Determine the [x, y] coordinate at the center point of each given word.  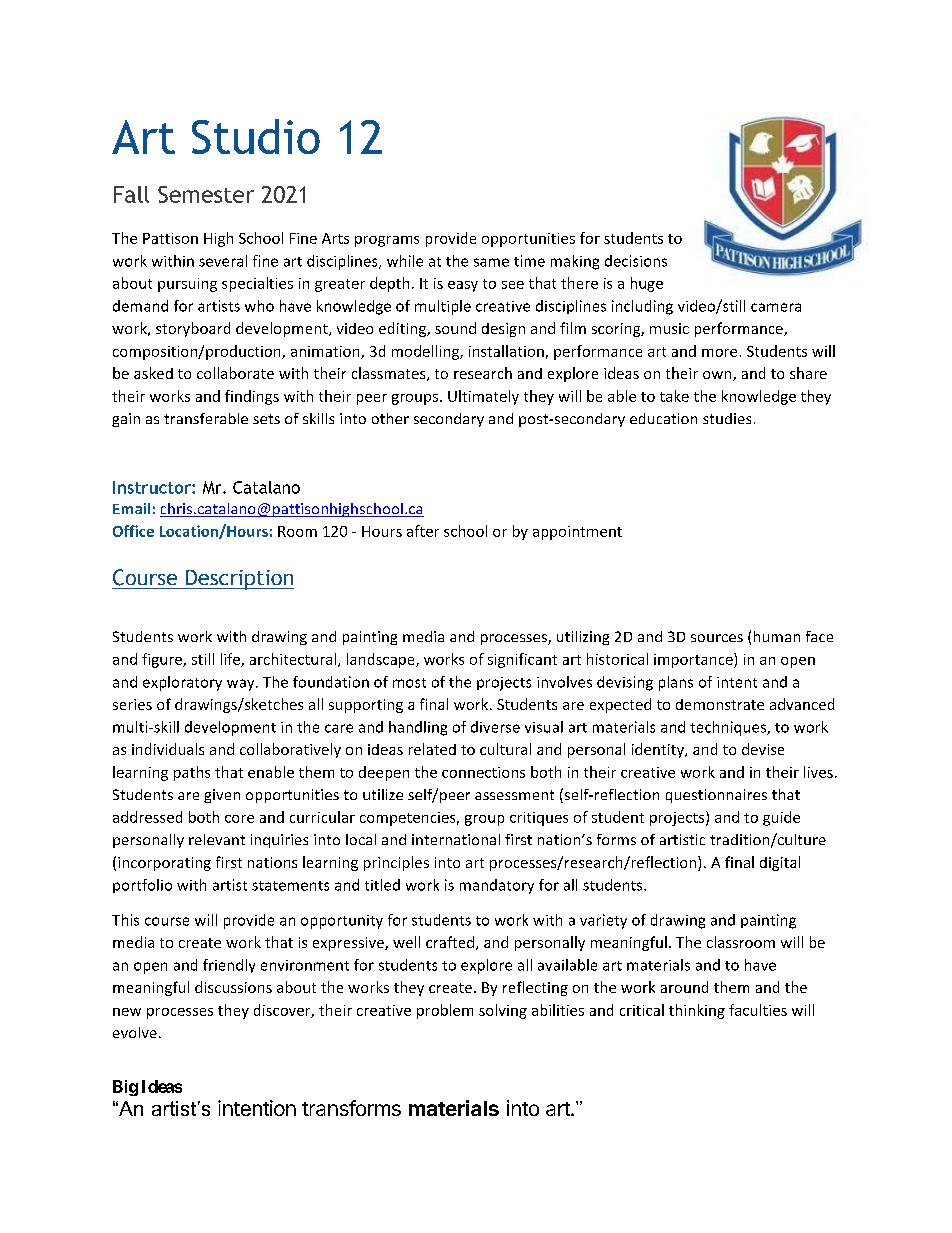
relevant [217, 839]
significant [522, 660]
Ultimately [483, 397]
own [718, 376]
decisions [636, 261]
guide [781, 818]
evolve [135, 1032]
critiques [539, 819]
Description [239, 580]
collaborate [235, 373]
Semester [206, 194]
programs [387, 241]
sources [717, 638]
